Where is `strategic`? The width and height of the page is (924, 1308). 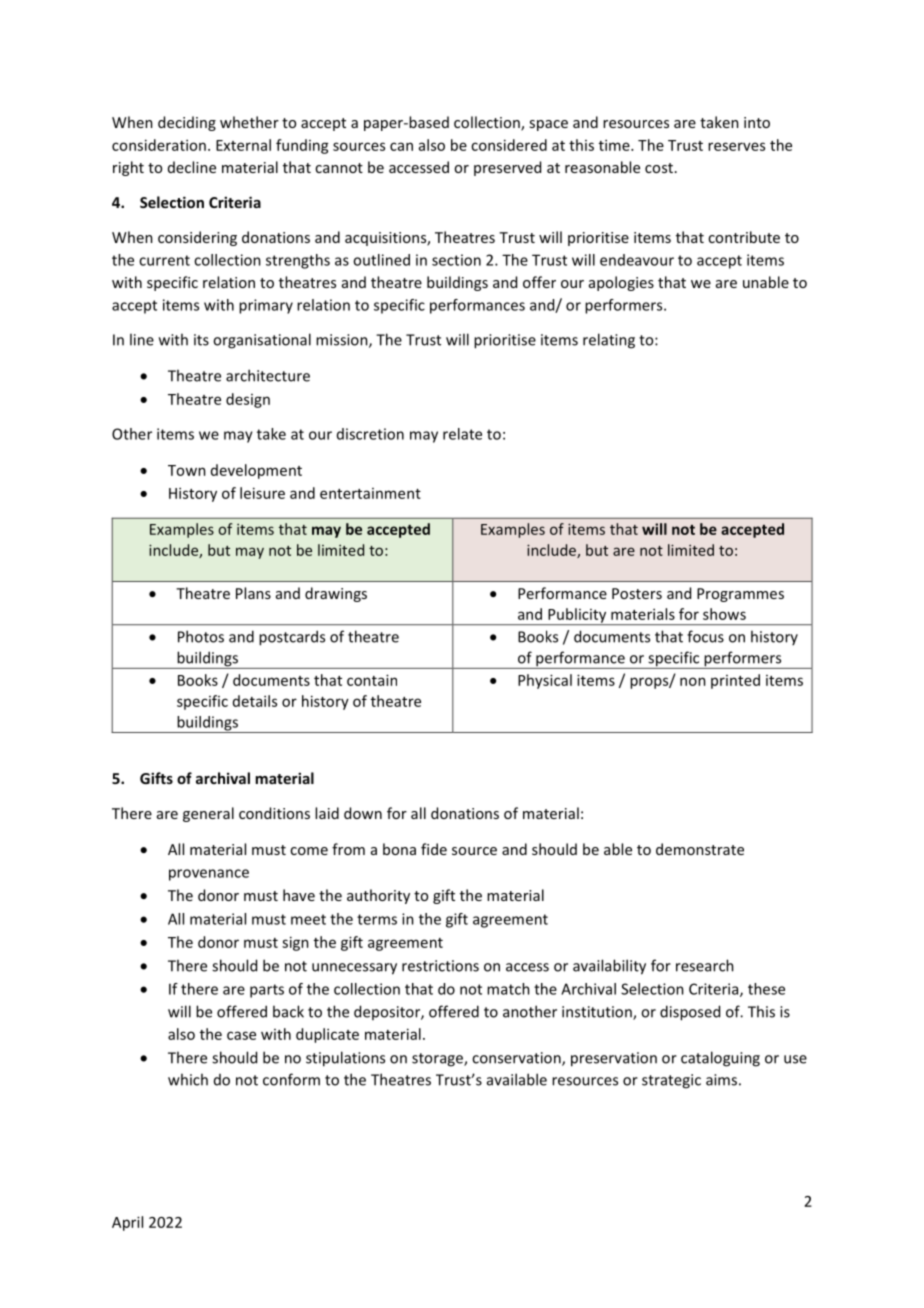
strategic is located at coordinates (671, 1081).
